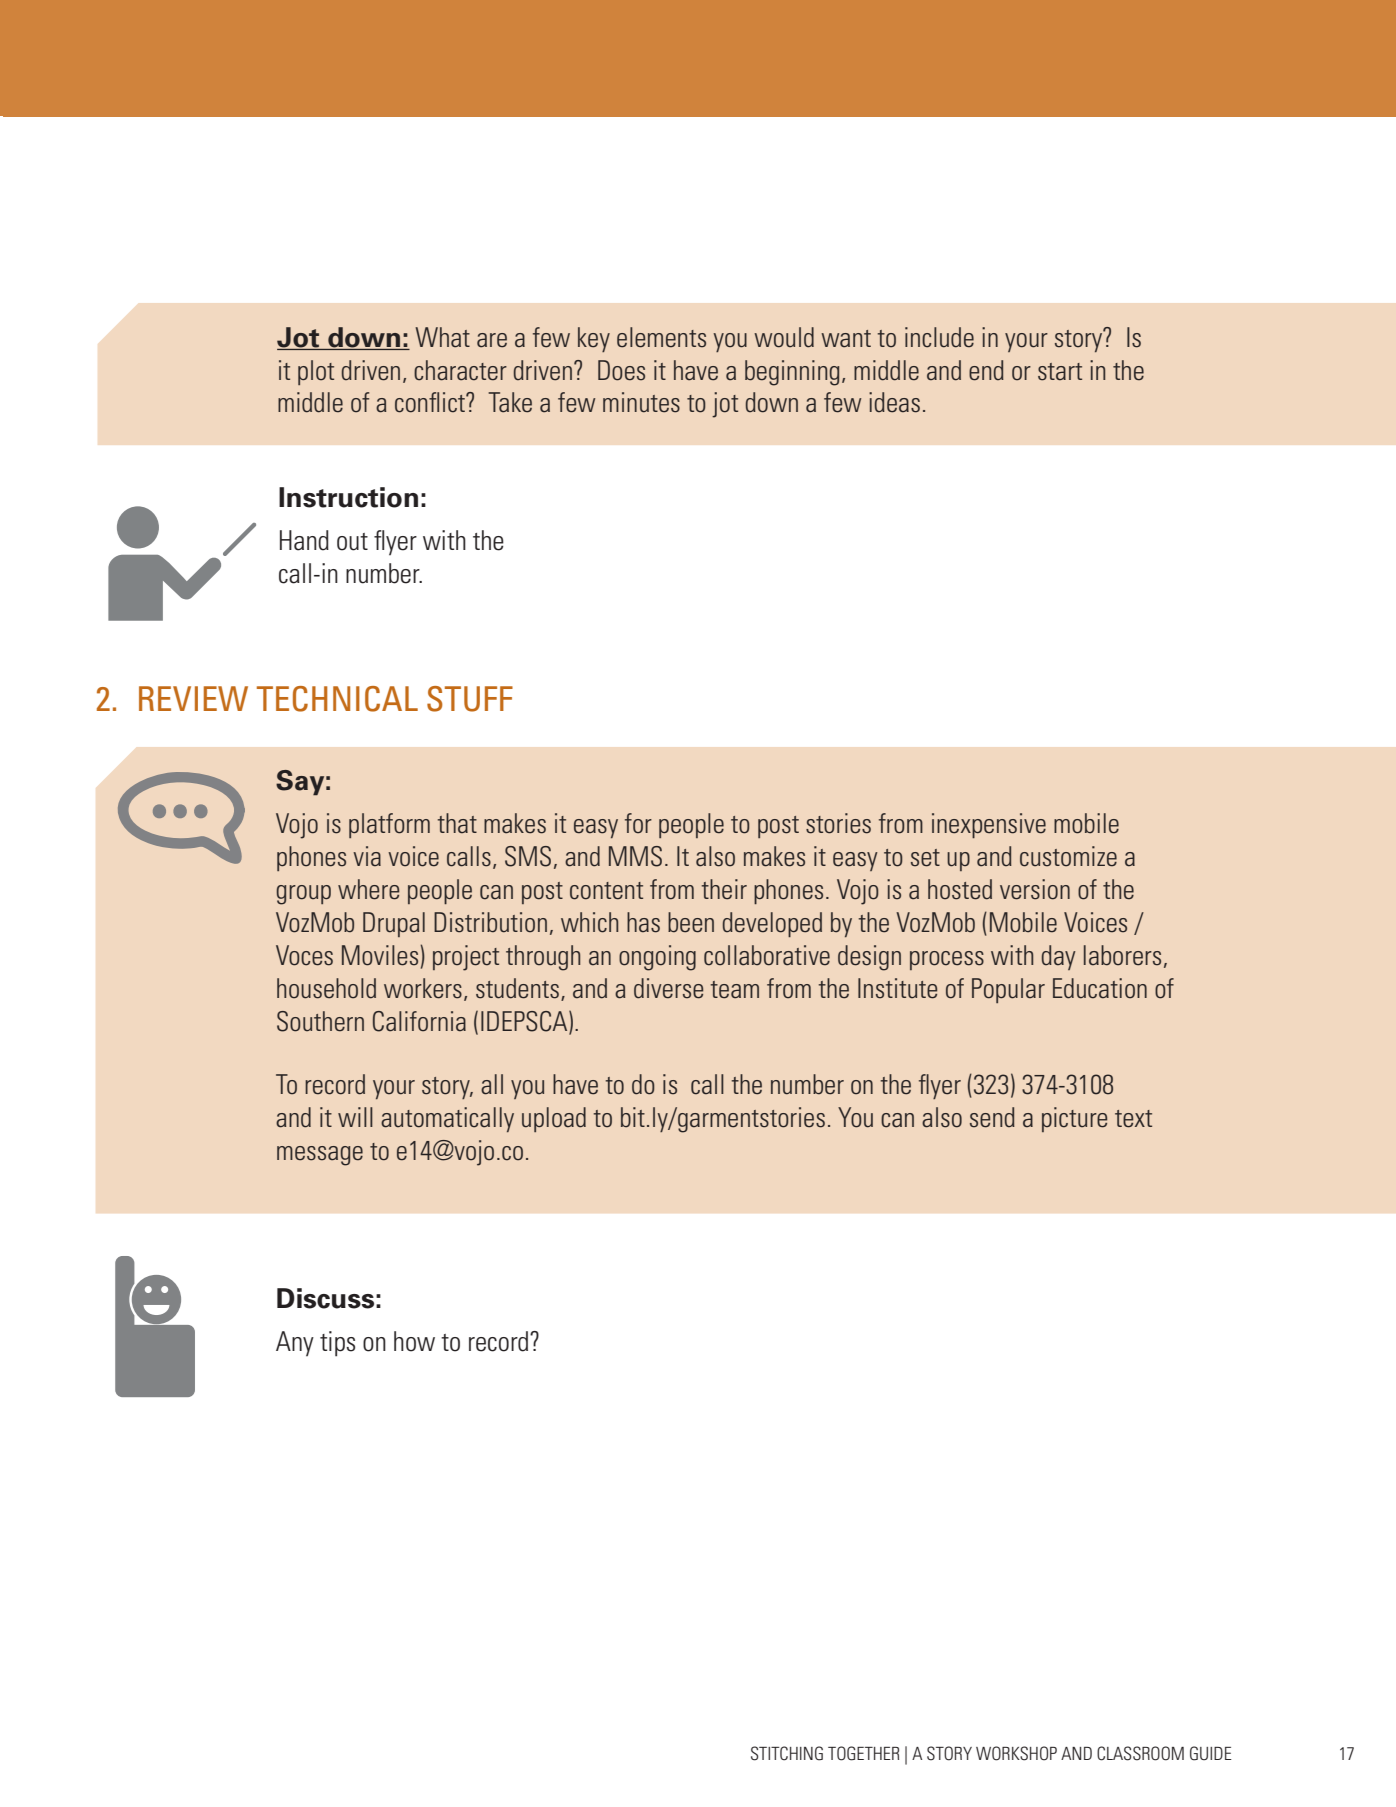 The height and width of the screenshot is (1807, 1396). I want to click on Southern, so click(320, 1021).
